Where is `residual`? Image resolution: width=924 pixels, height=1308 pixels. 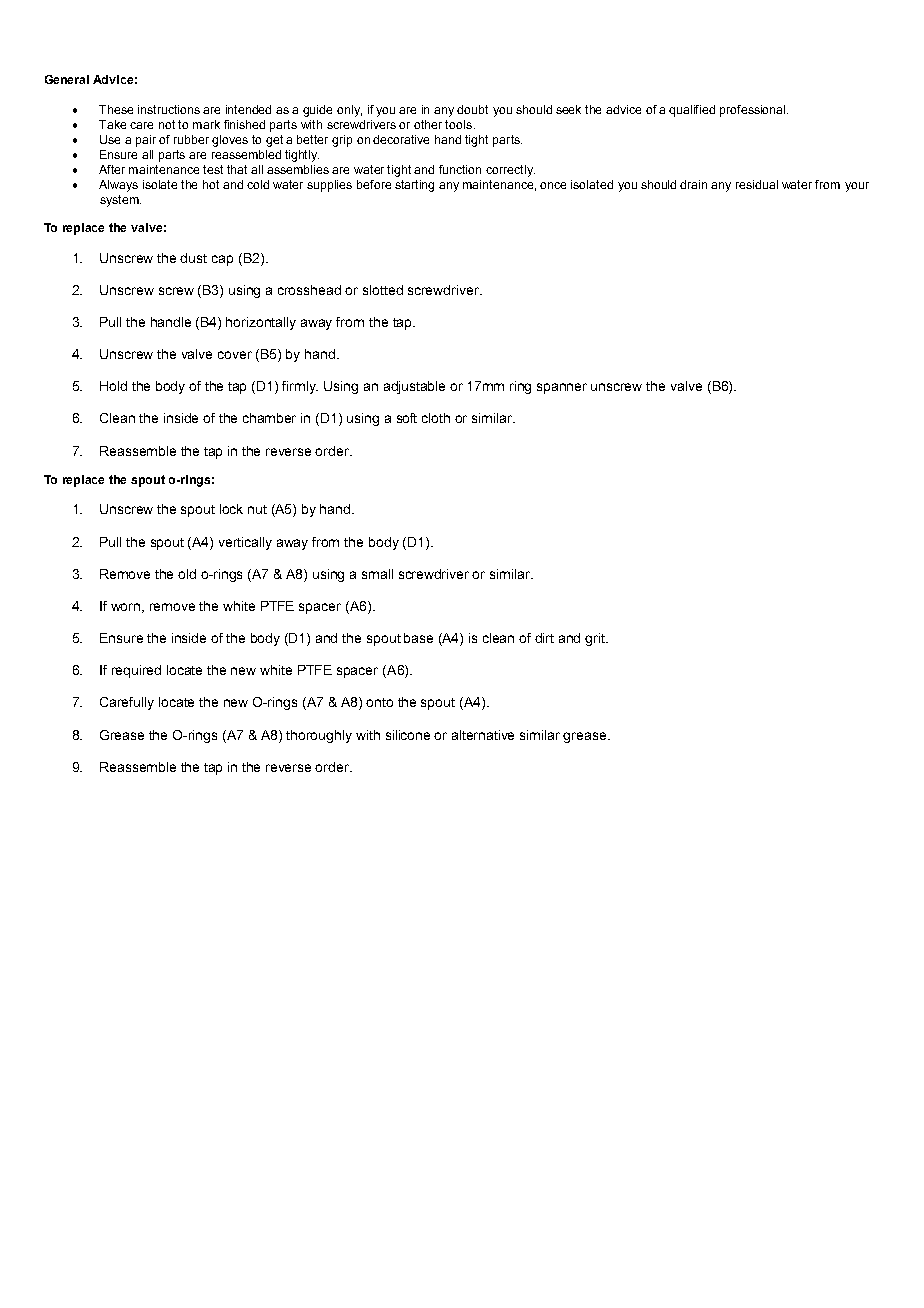
residual is located at coordinates (757, 184).
